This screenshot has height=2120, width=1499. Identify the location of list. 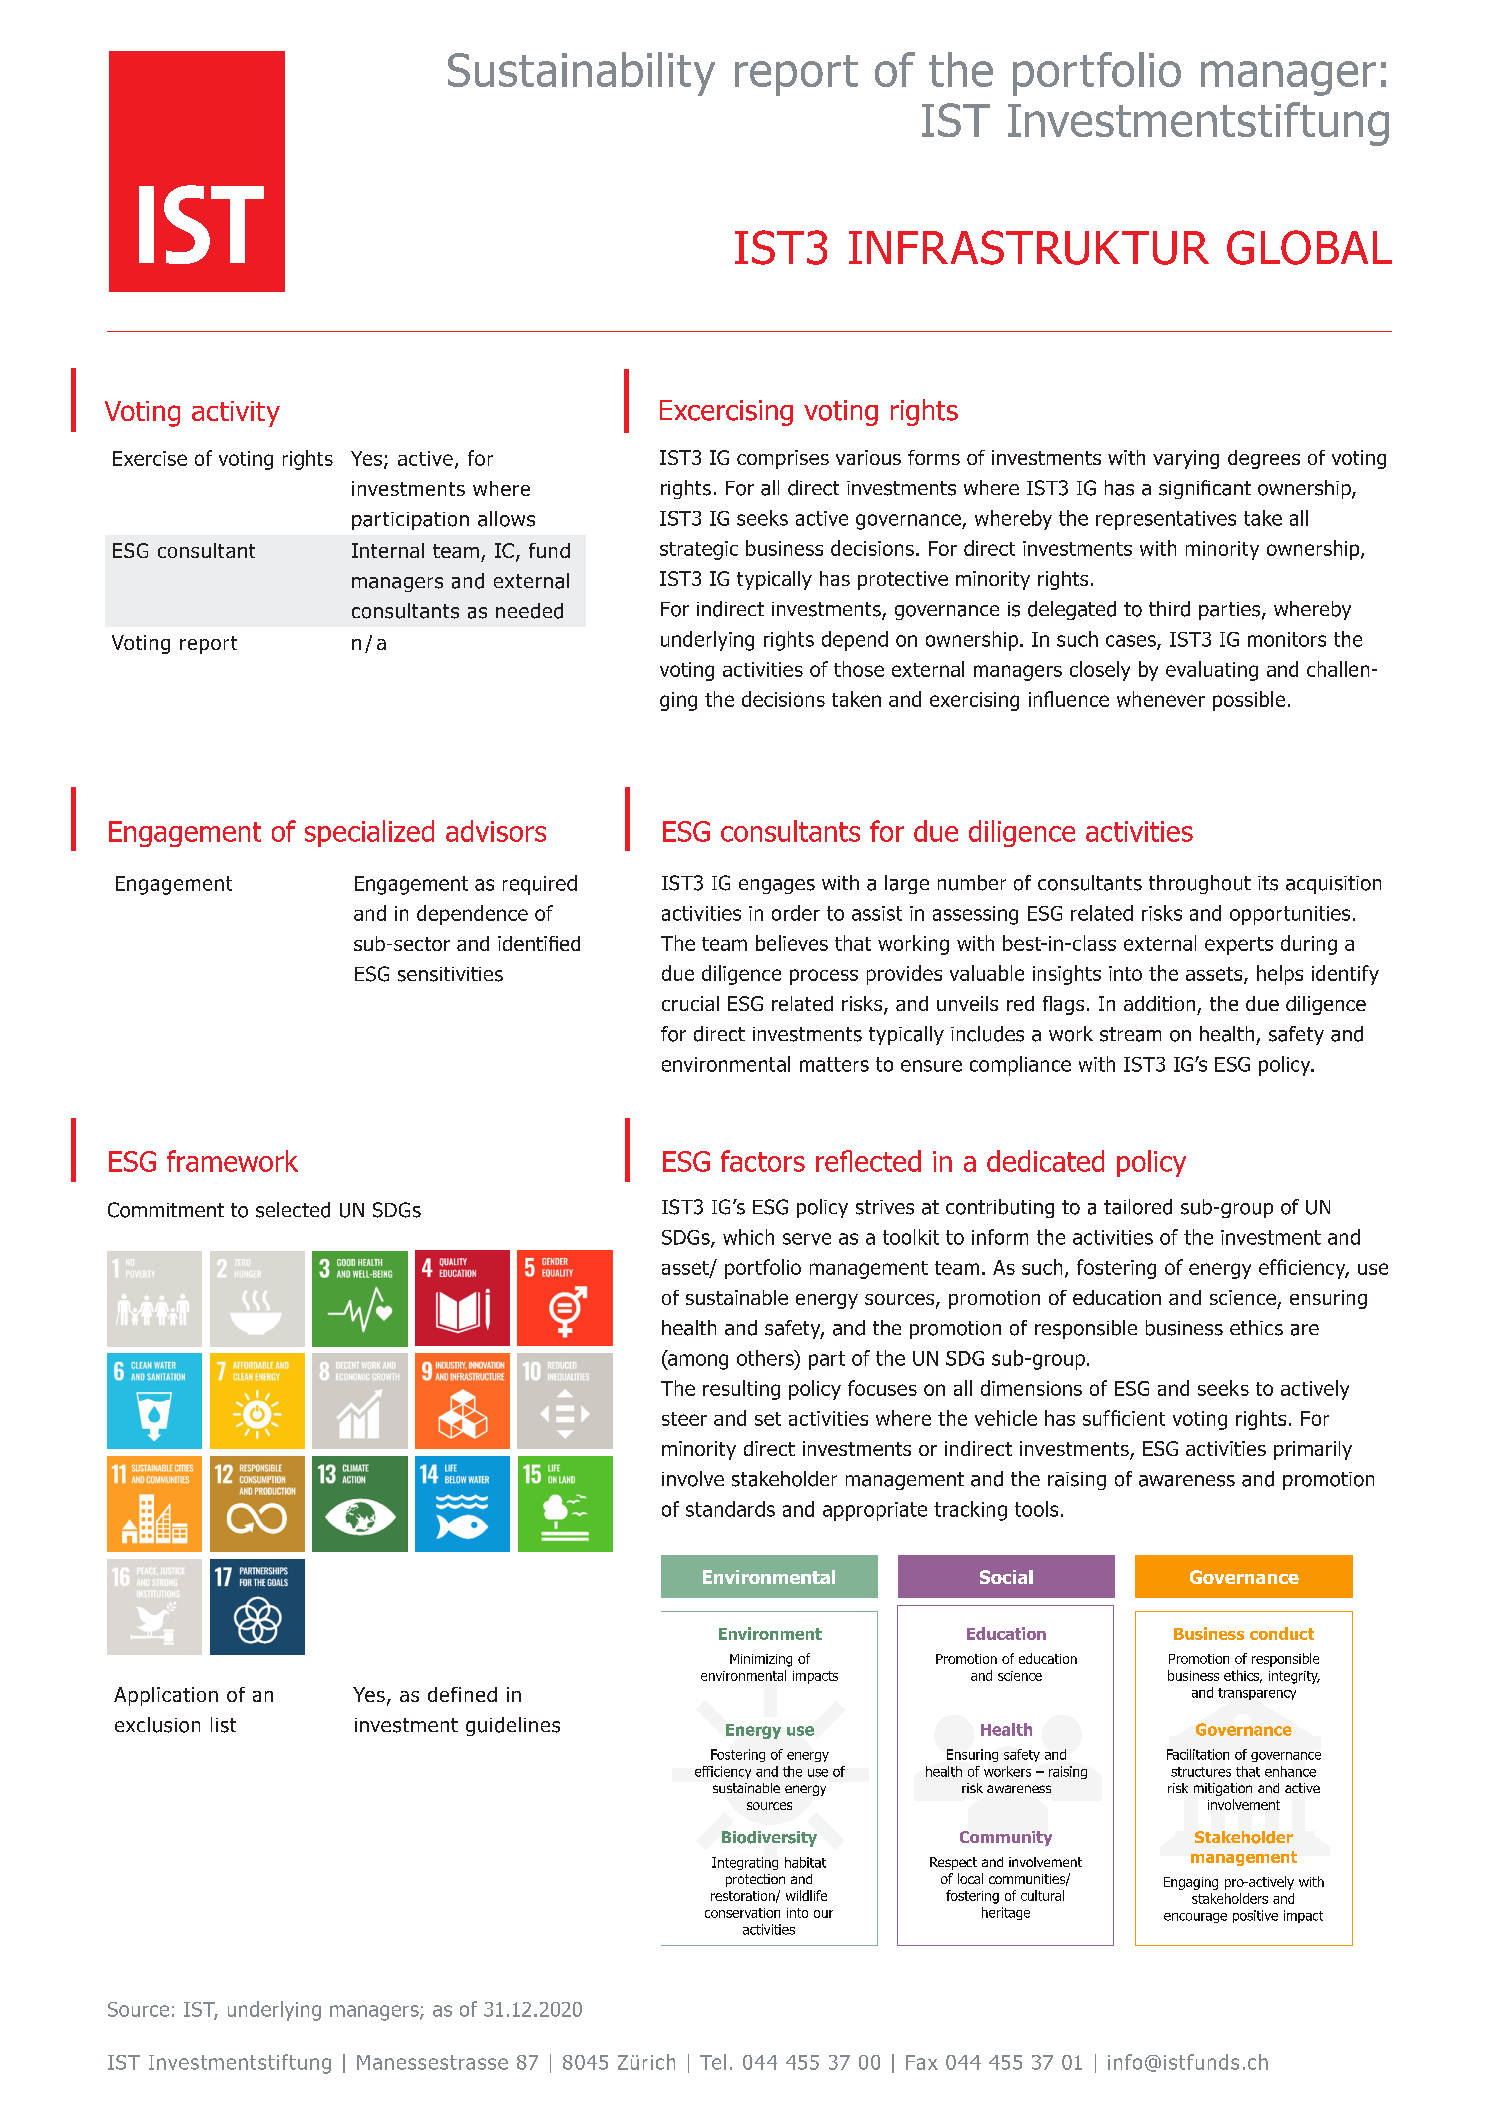
(223, 1725).
